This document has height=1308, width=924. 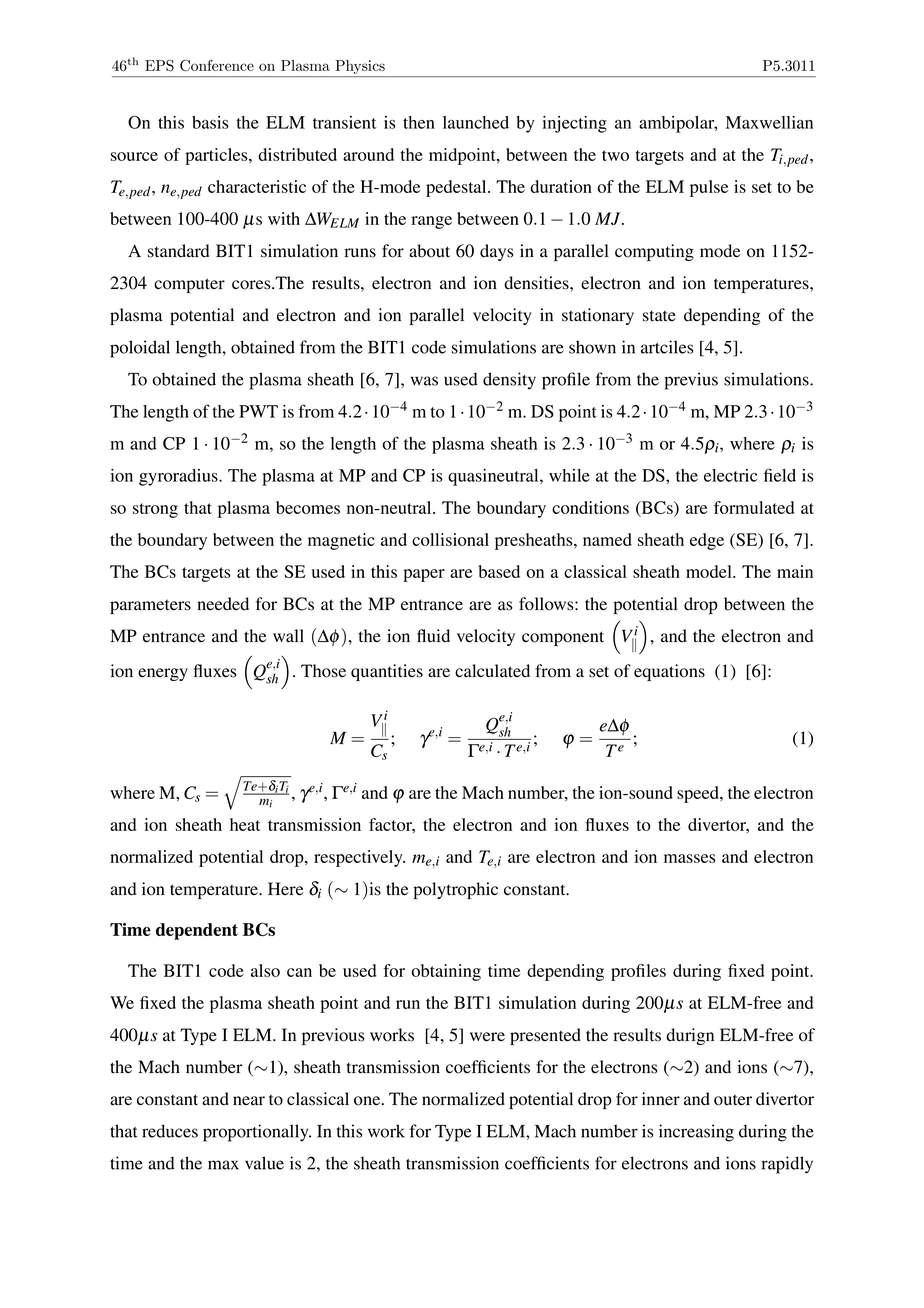 I want to click on masses, so click(x=690, y=858).
